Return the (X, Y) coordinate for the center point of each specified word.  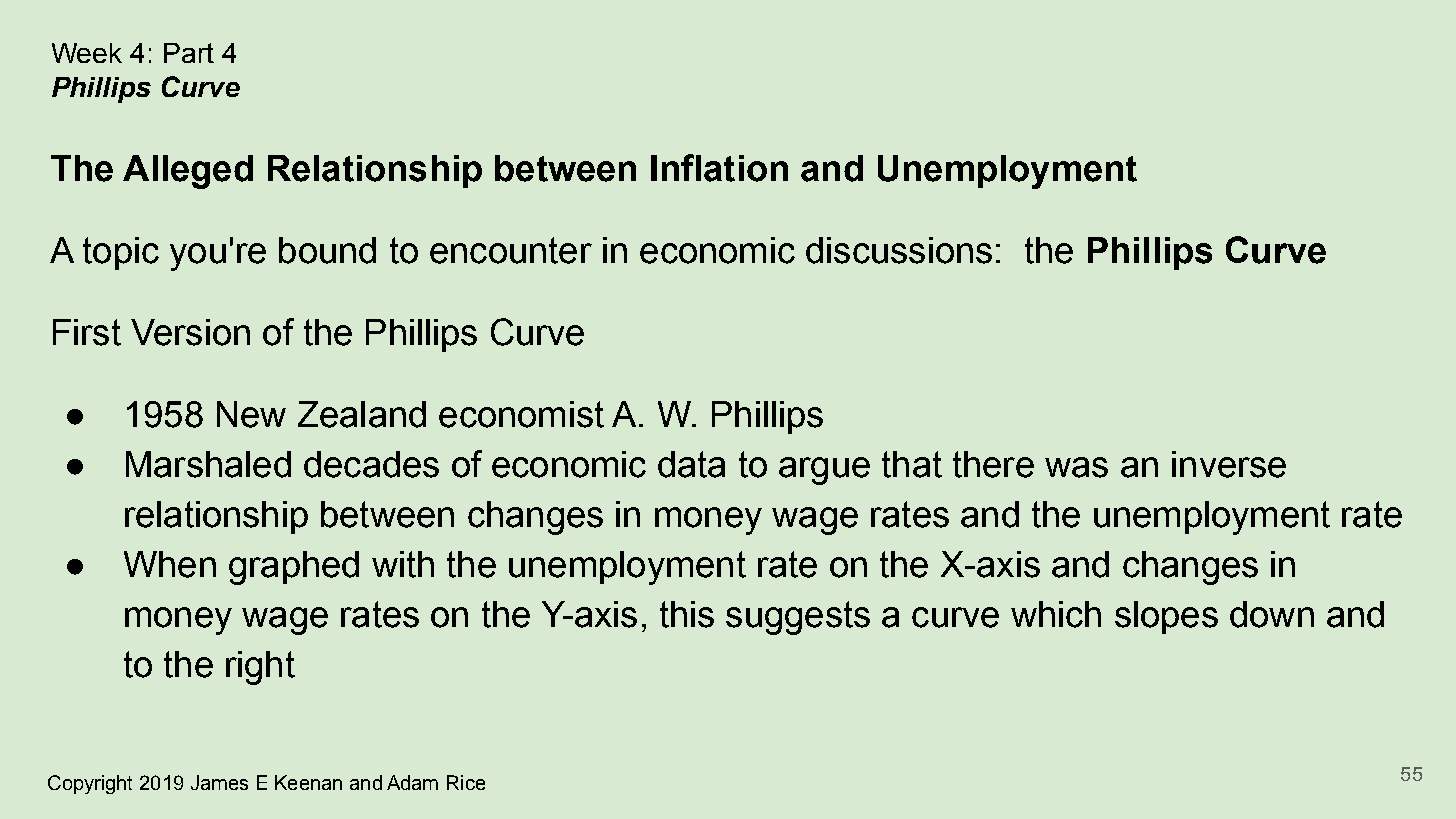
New (251, 414)
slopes (1166, 617)
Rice (466, 782)
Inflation (719, 168)
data (691, 464)
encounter (511, 250)
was (1076, 467)
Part (189, 53)
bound (327, 250)
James (219, 782)
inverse (1229, 464)
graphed (294, 568)
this (687, 614)
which (1056, 614)
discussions (899, 250)
